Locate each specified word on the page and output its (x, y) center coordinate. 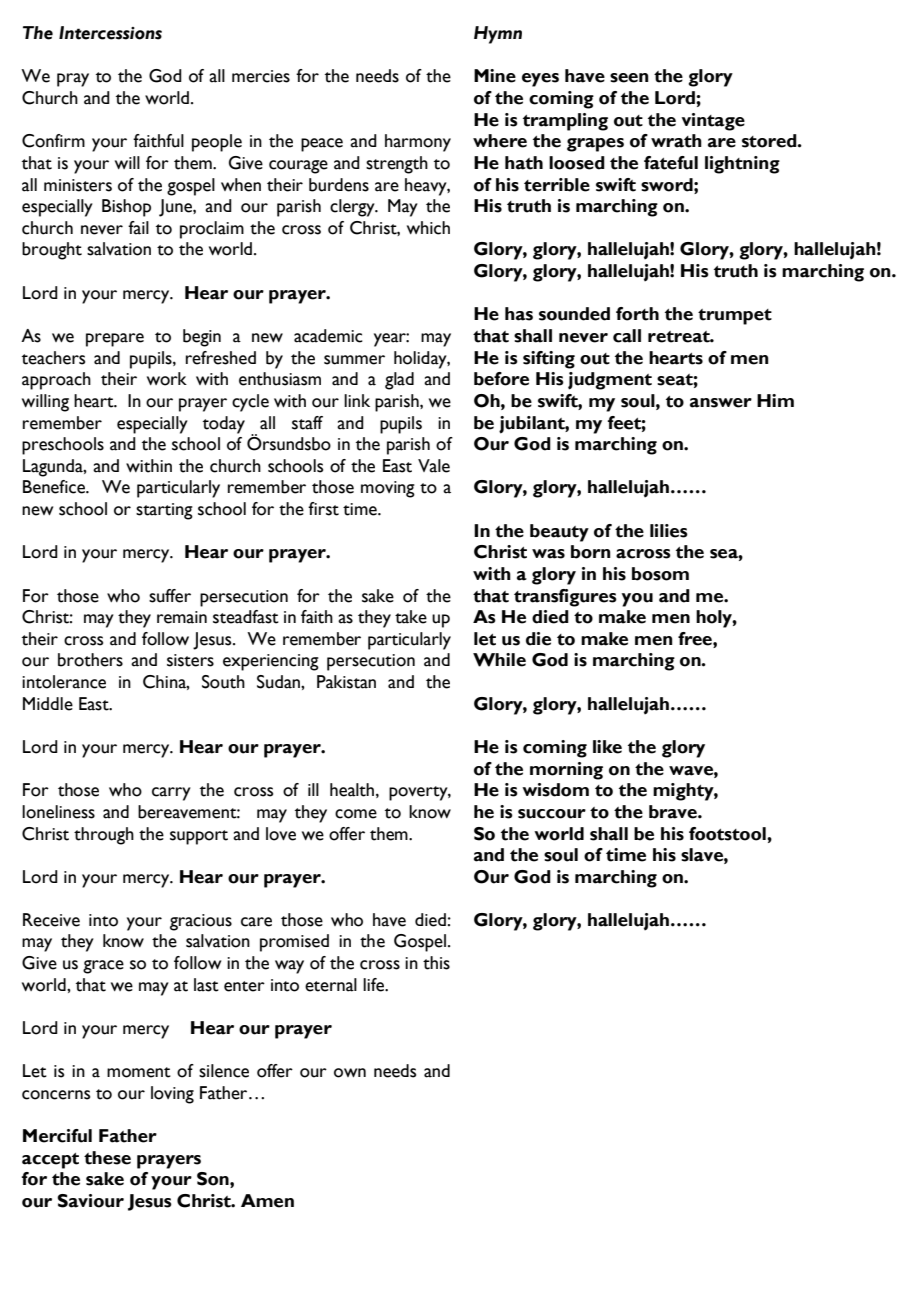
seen (629, 78)
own (350, 1073)
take (411, 617)
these (107, 1158)
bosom (660, 574)
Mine (495, 76)
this (436, 963)
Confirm (53, 141)
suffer (170, 596)
